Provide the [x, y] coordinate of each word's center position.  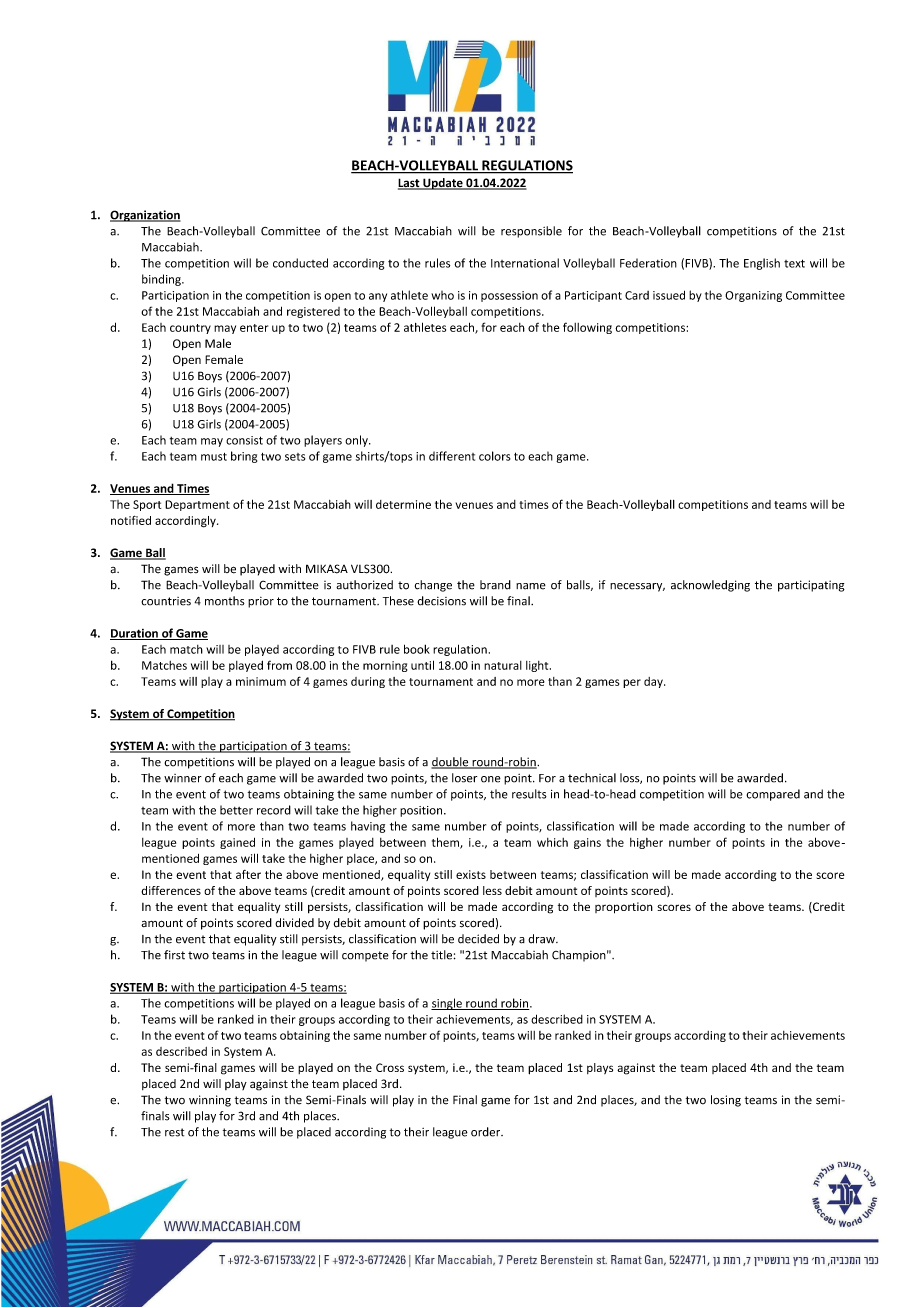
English [762, 264]
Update [443, 184]
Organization [145, 216]
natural [503, 665]
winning [210, 1101]
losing [726, 1101]
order [487, 1132]
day [654, 682]
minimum [261, 681]
